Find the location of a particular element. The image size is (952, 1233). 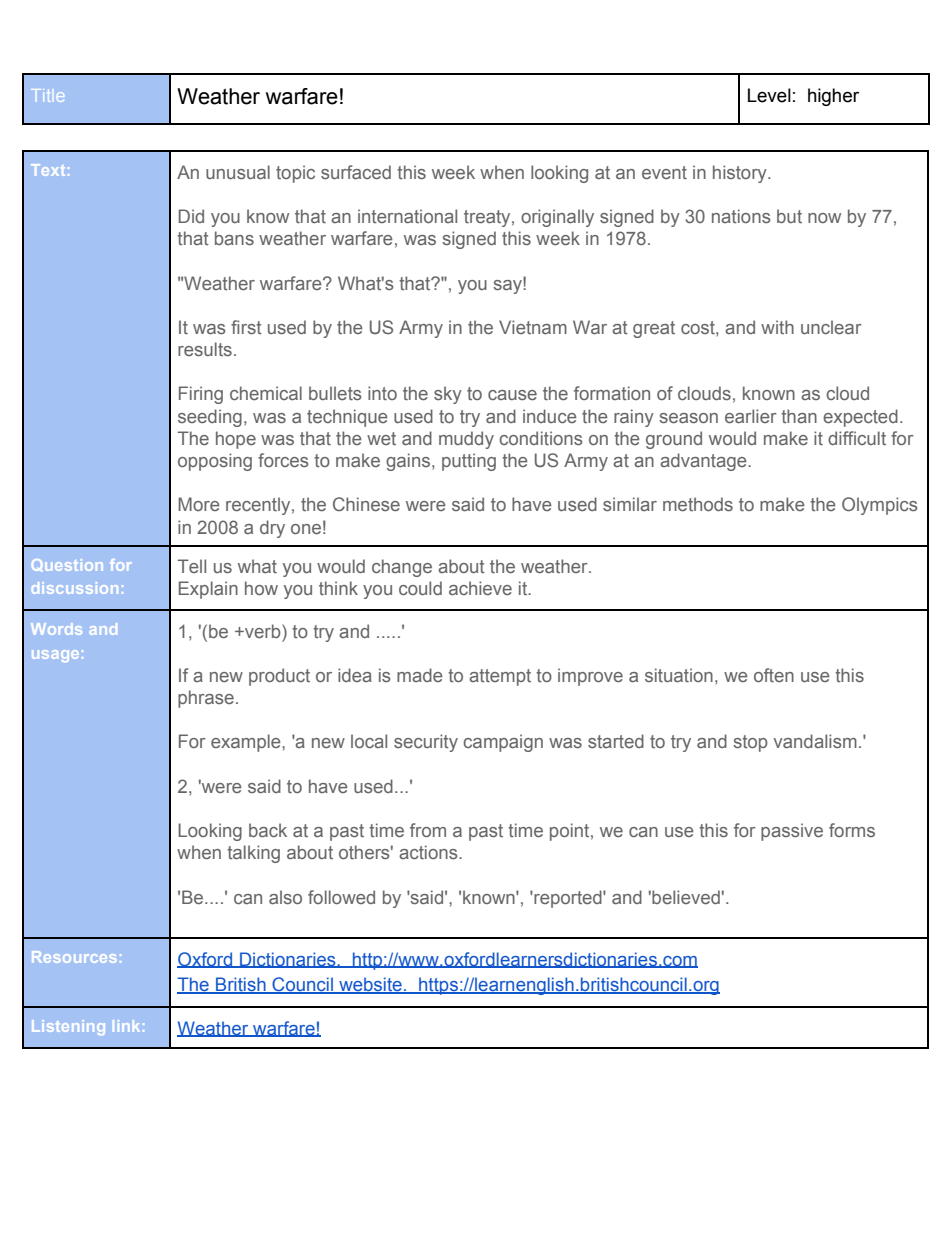

results is located at coordinates (205, 349).
